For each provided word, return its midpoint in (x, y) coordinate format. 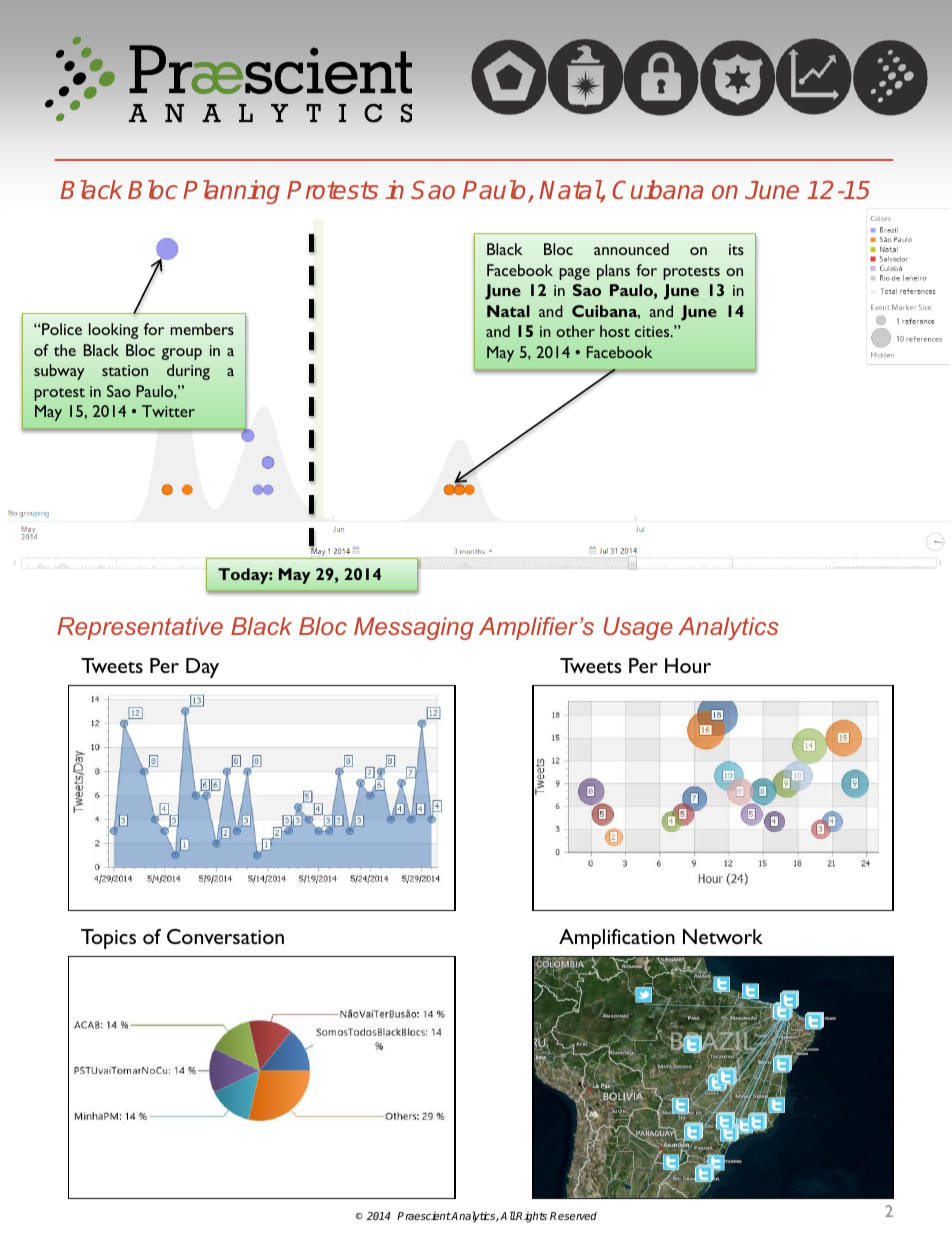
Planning (231, 192)
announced (631, 249)
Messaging (414, 628)
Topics (108, 939)
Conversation (225, 936)
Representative (140, 628)
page (574, 274)
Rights (531, 1217)
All (508, 1215)
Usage (638, 628)
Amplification (617, 939)
